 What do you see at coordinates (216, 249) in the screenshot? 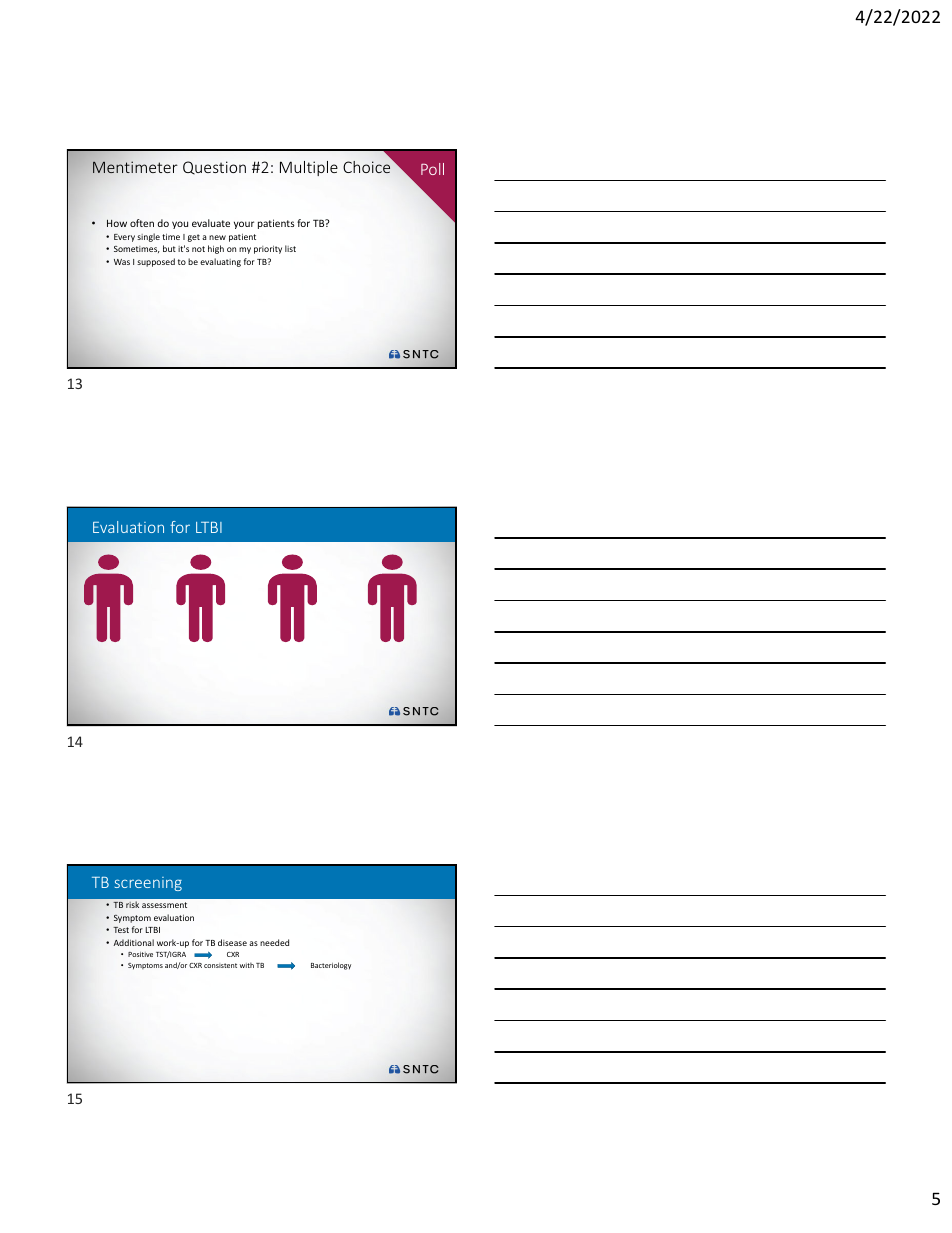
I see `high` at bounding box center [216, 249].
